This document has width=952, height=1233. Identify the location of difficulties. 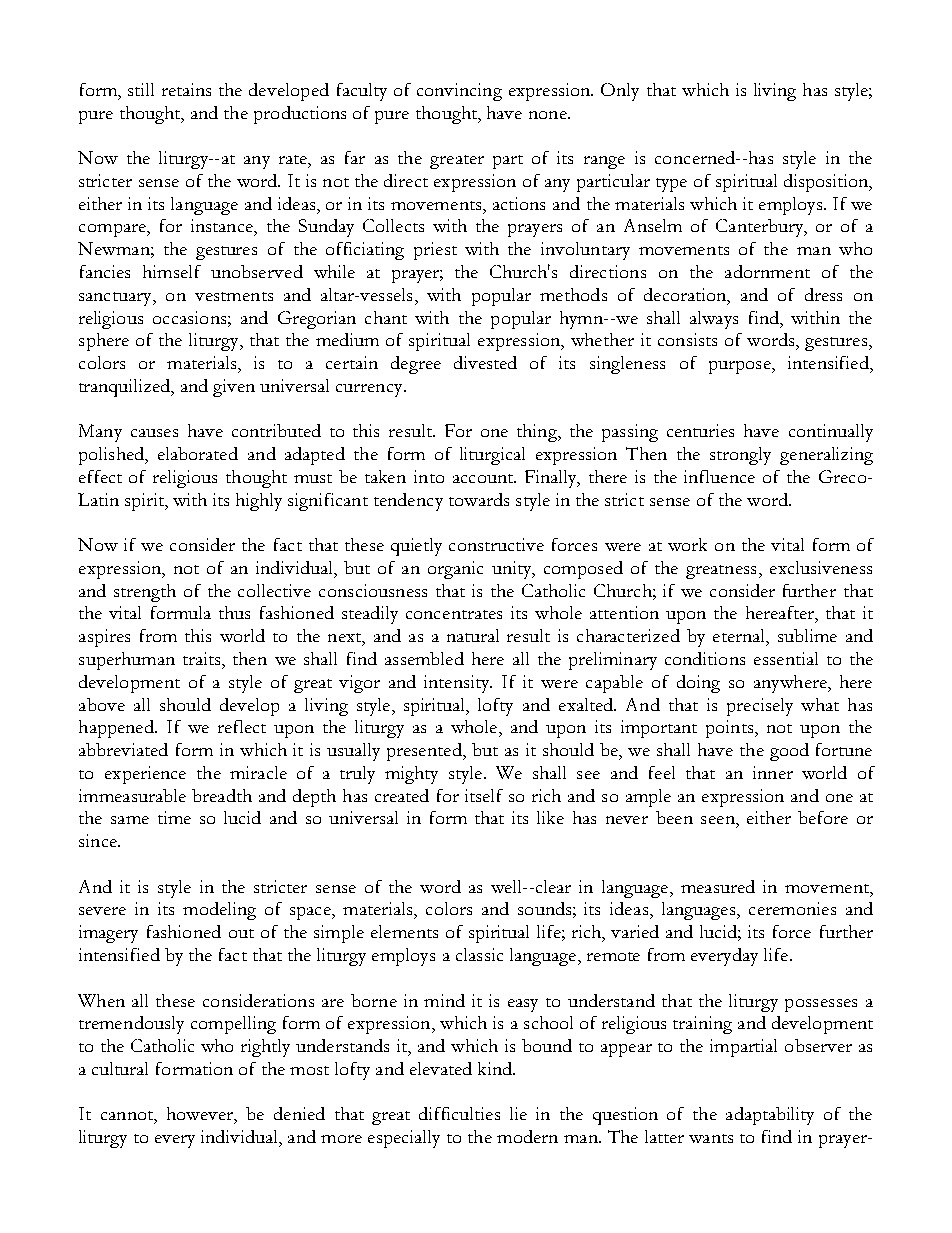
(459, 1113).
